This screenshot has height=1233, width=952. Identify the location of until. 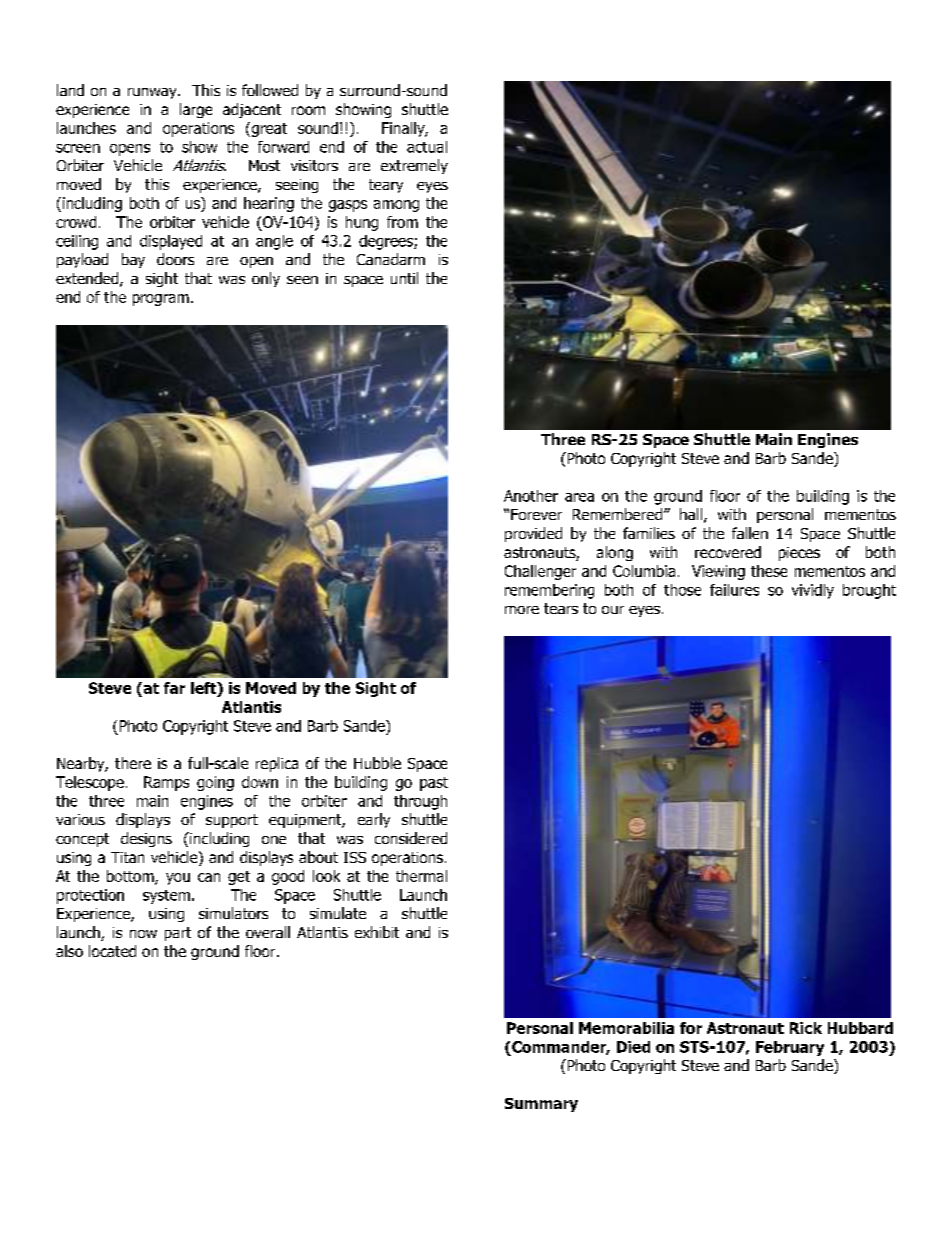
(404, 278).
